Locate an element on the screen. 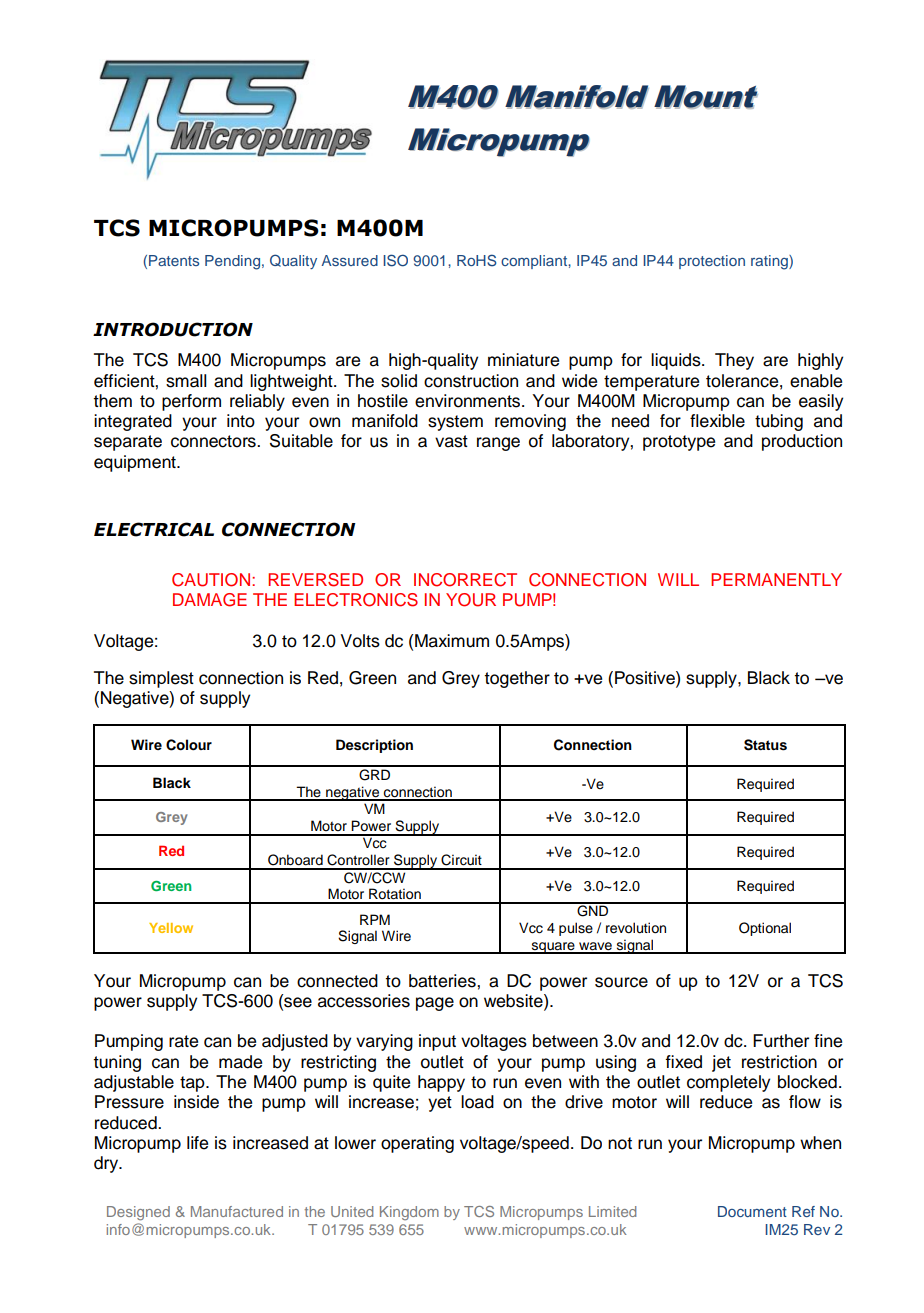 The width and height of the screenshot is (924, 1313). PERMANENTLY is located at coordinates (776, 579).
